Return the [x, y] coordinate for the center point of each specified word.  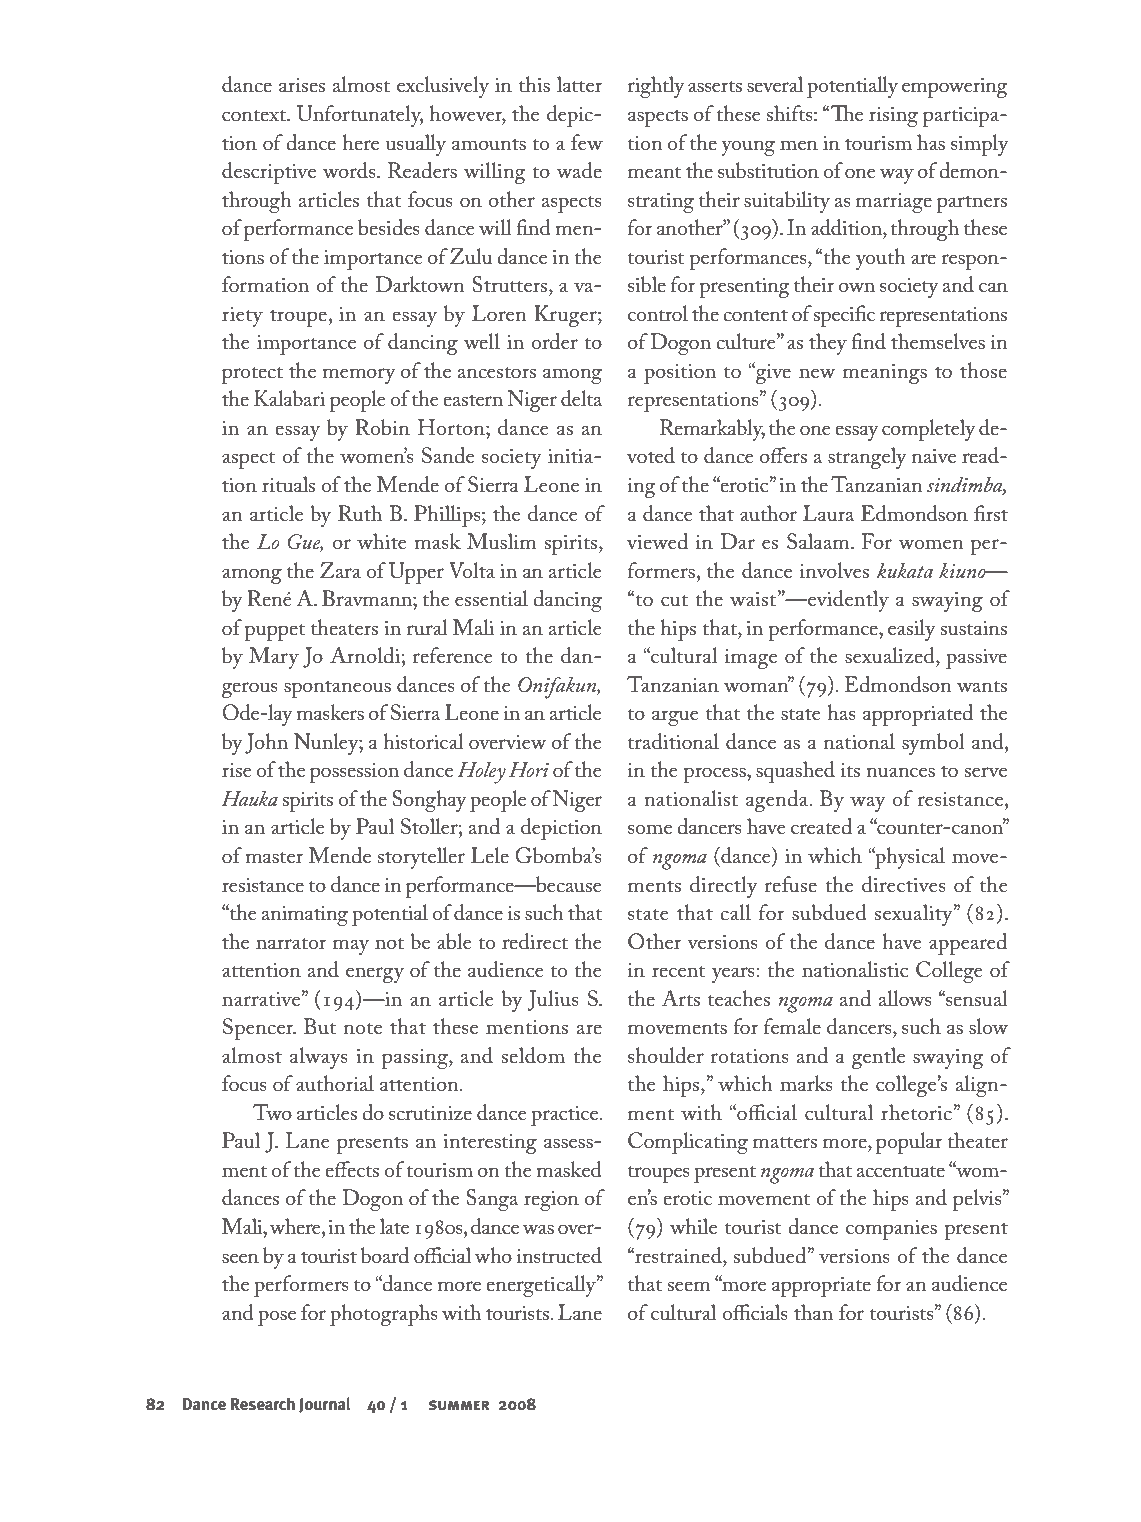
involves [834, 570]
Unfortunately [360, 116]
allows [905, 998]
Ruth [360, 513]
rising [893, 117]
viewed [657, 541]
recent [679, 972]
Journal [325, 1405]
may [351, 947]
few [587, 142]
